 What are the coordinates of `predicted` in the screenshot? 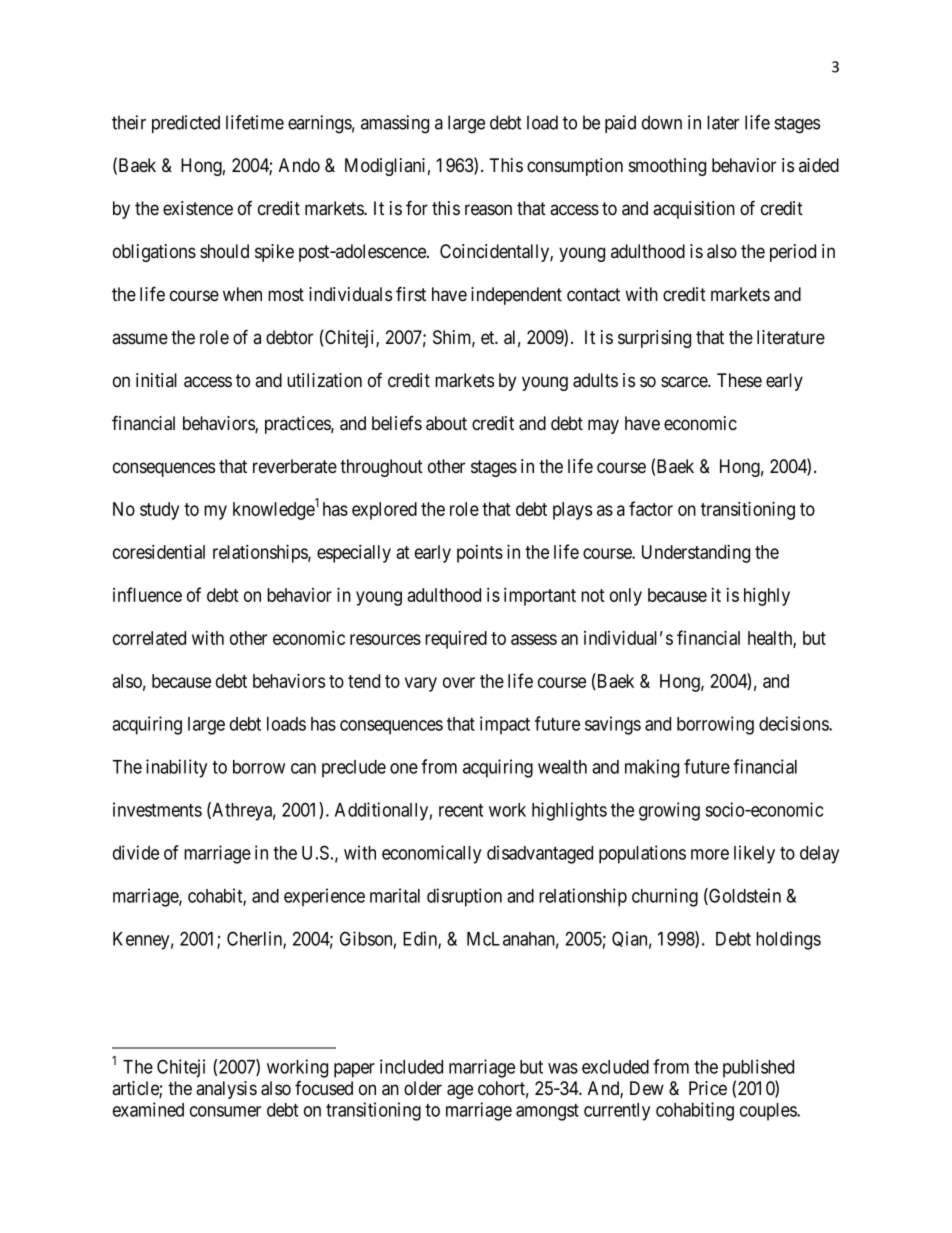 It's located at (186, 124).
